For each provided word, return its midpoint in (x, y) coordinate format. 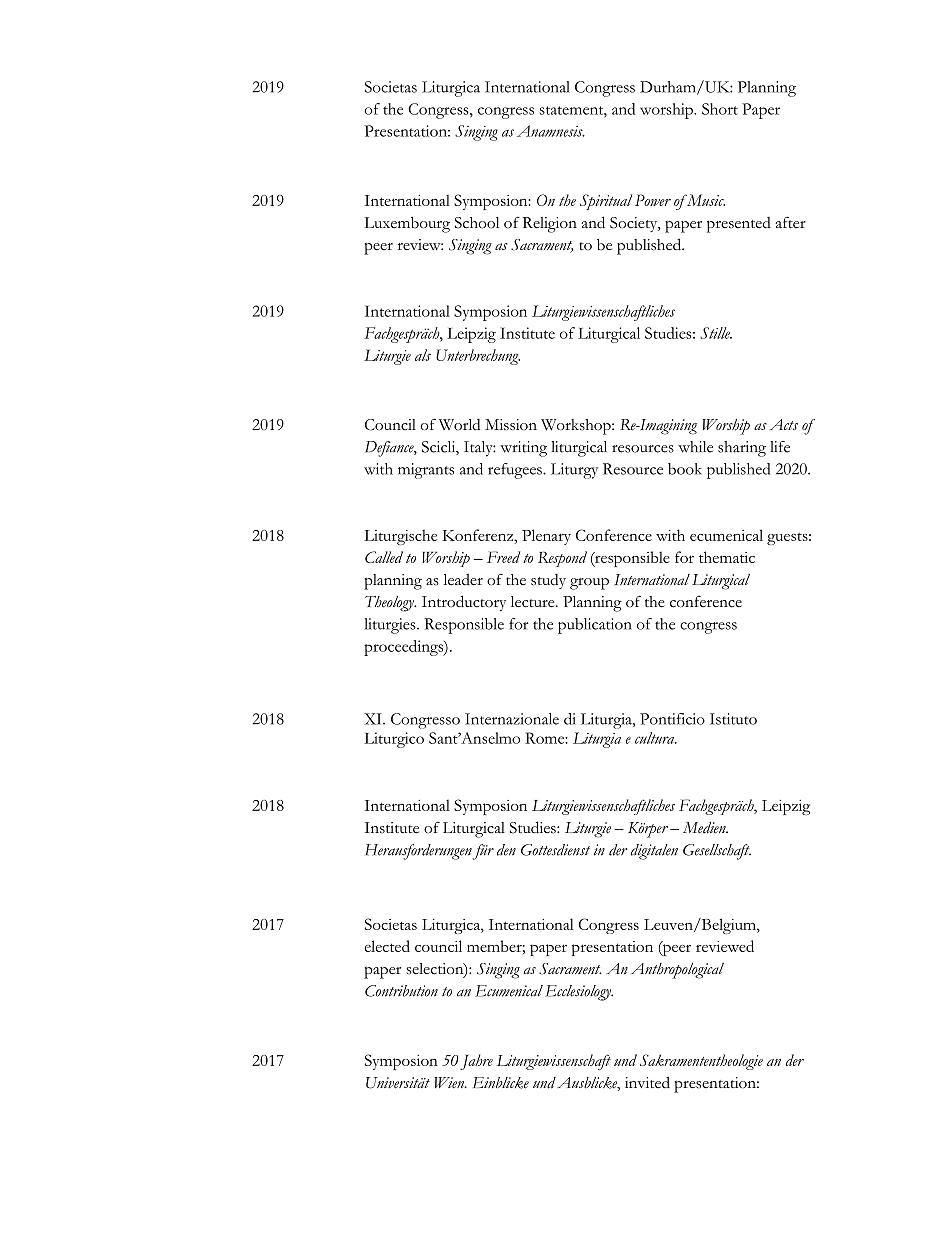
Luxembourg (407, 224)
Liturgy (574, 471)
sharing (742, 449)
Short (720, 109)
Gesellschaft (717, 852)
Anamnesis (551, 131)
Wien (450, 1083)
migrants (426, 471)
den (506, 850)
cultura (656, 738)
